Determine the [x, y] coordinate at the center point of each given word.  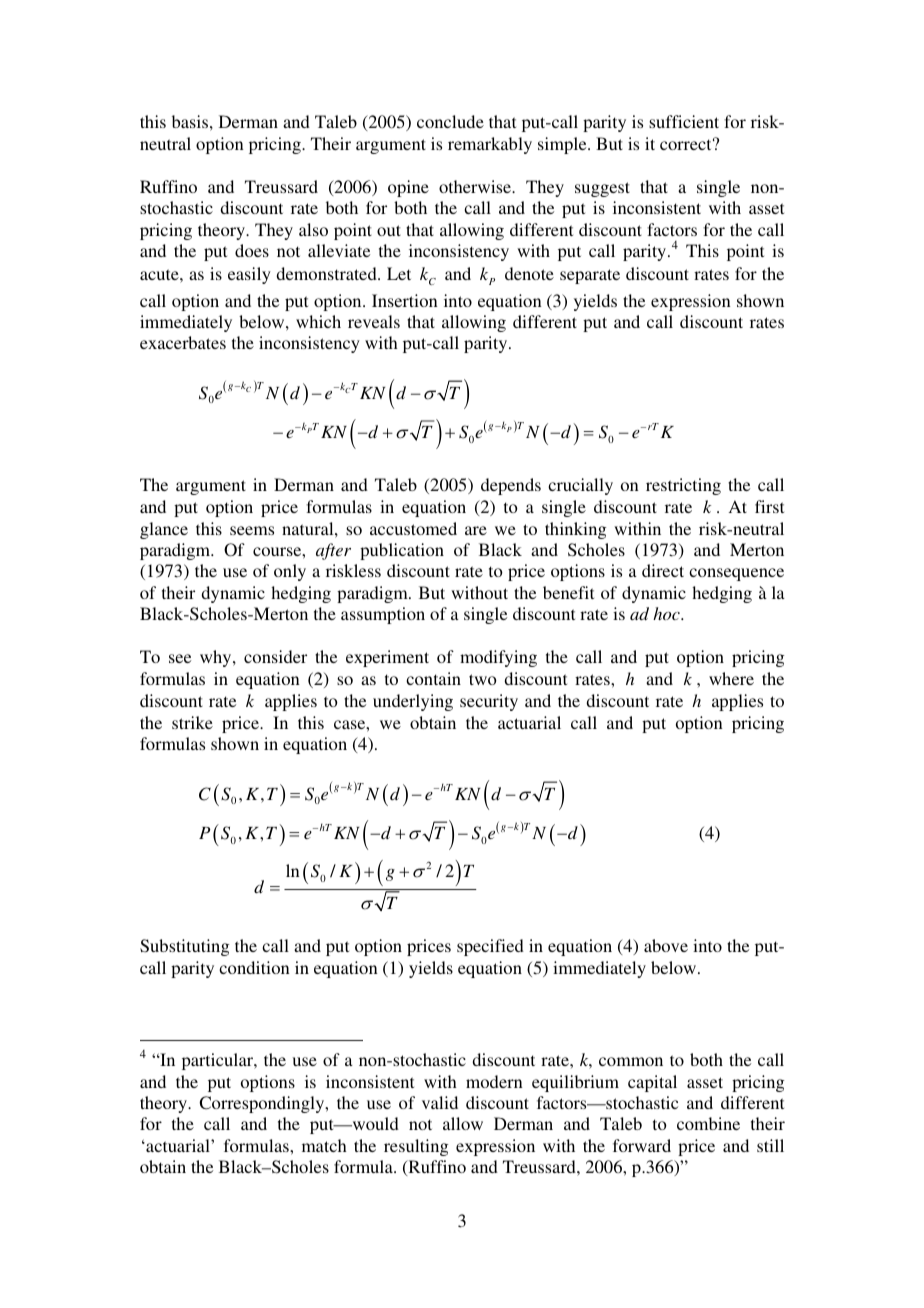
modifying [498, 658]
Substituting [184, 947]
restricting [683, 486]
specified [490, 947]
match [324, 1145]
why [217, 658]
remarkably [490, 145]
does [252, 250]
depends [511, 486]
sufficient [684, 121]
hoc [667, 613]
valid [440, 1102]
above [666, 945]
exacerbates [183, 342]
